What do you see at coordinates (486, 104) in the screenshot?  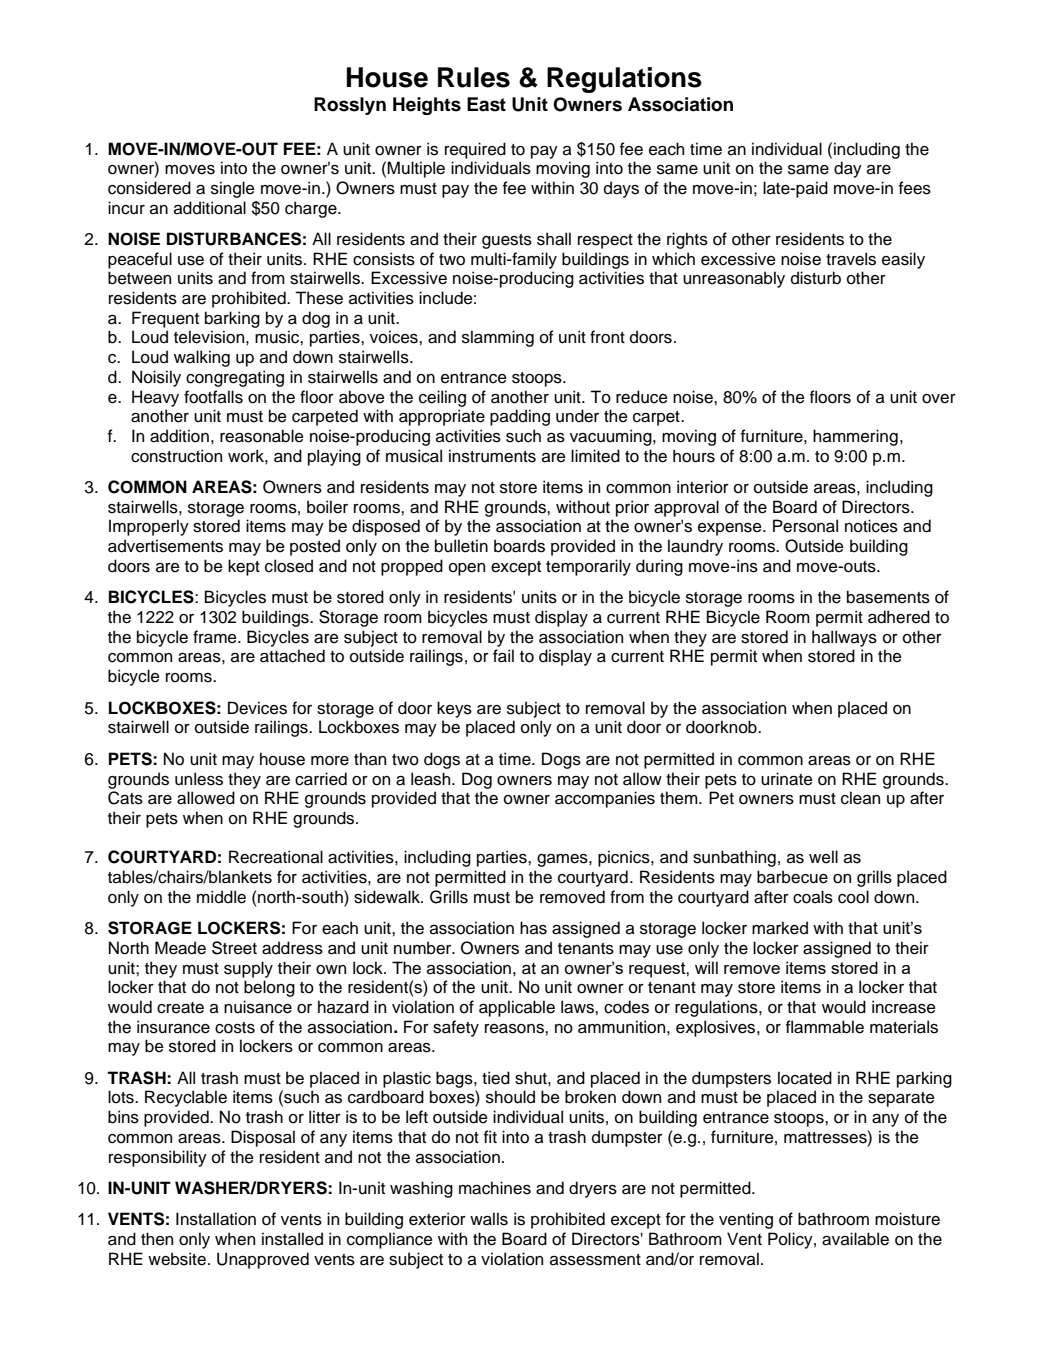 I see `East` at bounding box center [486, 104].
